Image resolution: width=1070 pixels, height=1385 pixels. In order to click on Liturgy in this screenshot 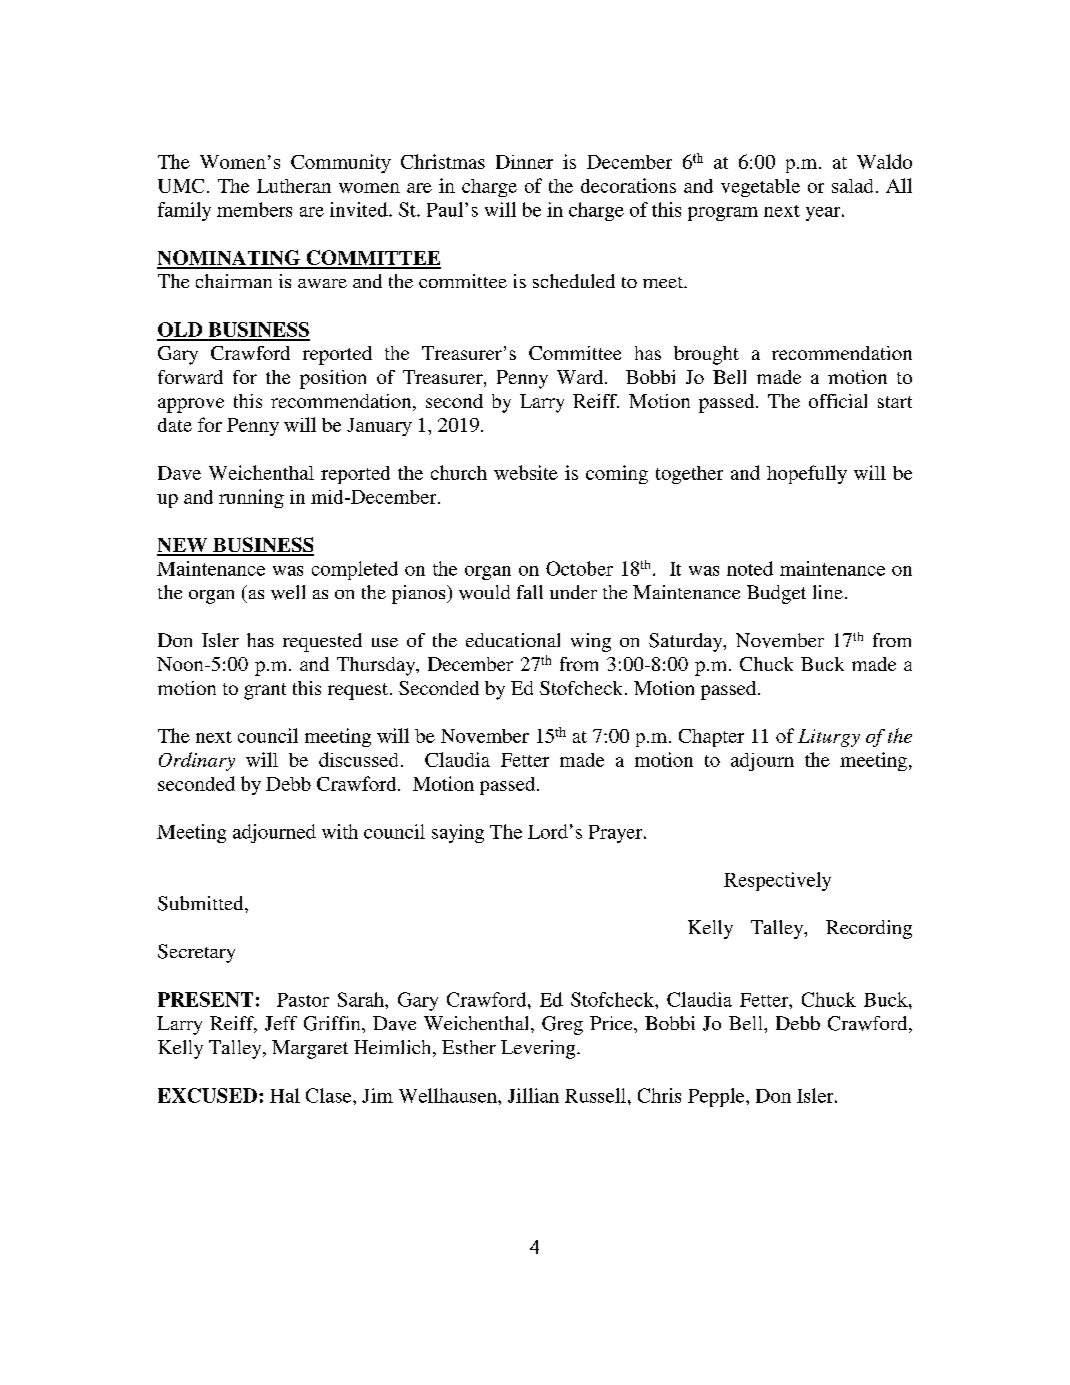, I will do `click(829, 738)`.
